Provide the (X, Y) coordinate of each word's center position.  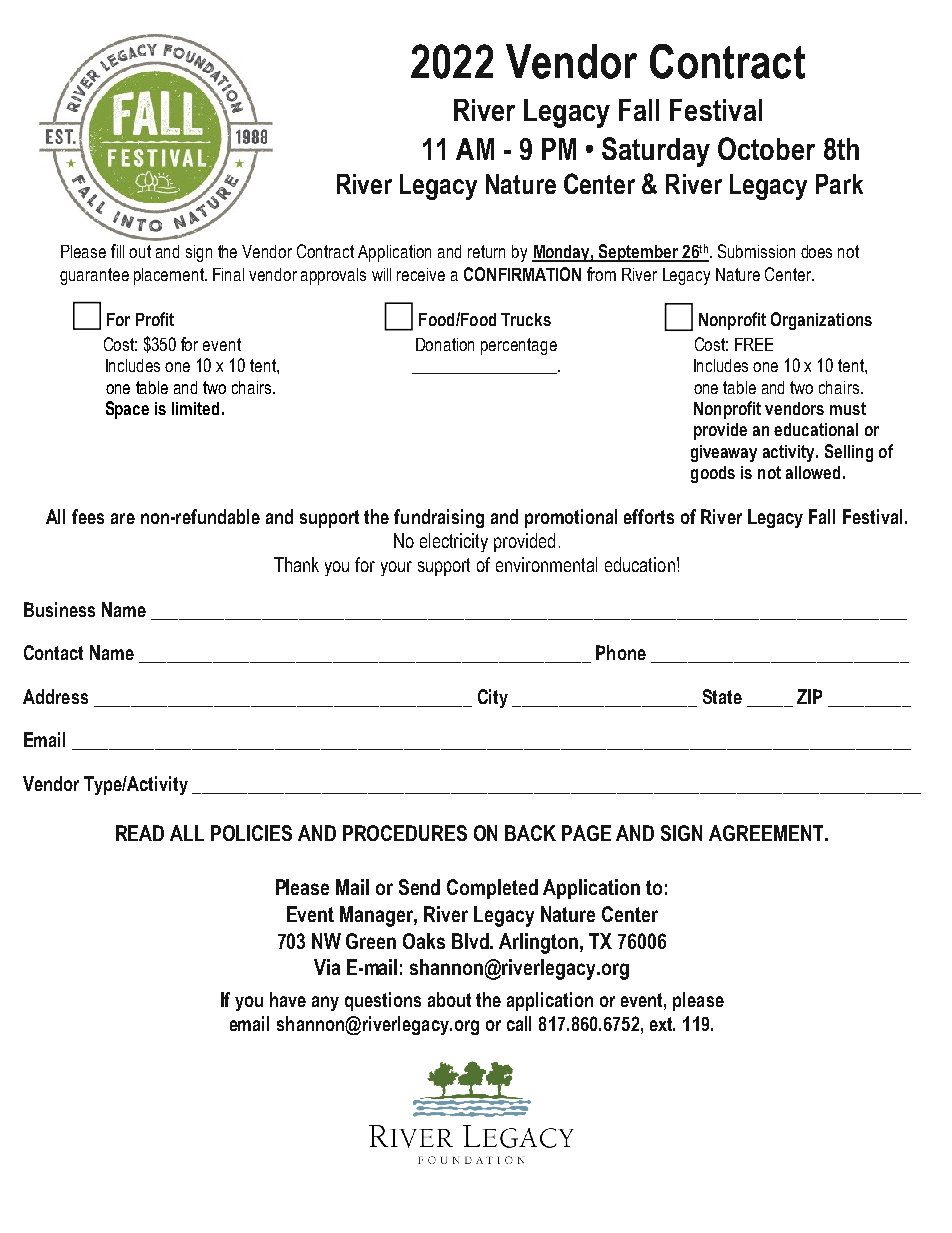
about (449, 999)
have (288, 999)
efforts (649, 516)
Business (59, 609)
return (486, 251)
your (396, 568)
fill (117, 251)
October (766, 148)
